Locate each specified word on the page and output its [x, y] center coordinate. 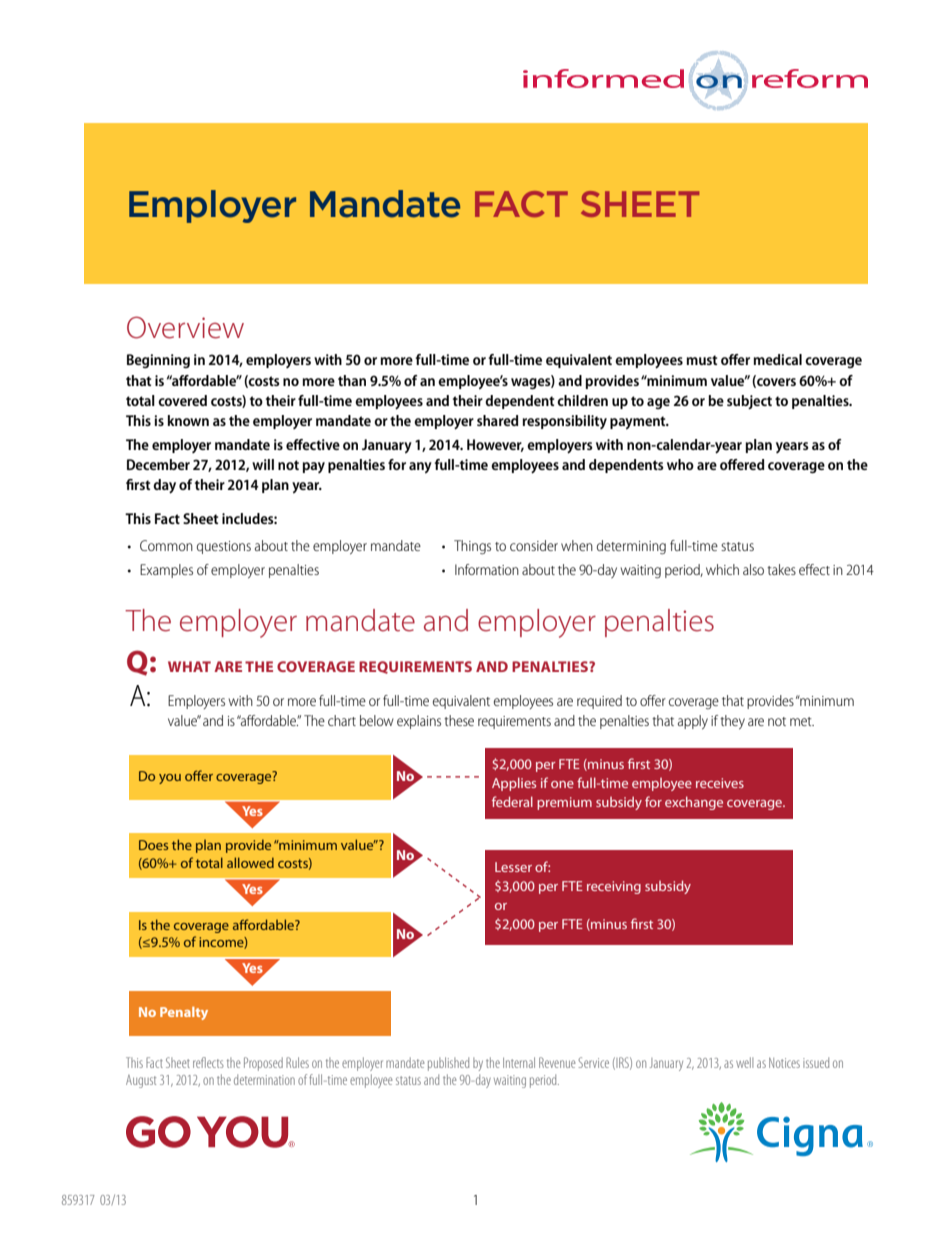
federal [512, 801]
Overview [185, 327]
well [744, 1062]
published [448, 1064]
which [722, 569]
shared [497, 420]
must [701, 360]
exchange [694, 803]
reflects [208, 1062]
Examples [166, 571]
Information [487, 569]
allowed [250, 862]
